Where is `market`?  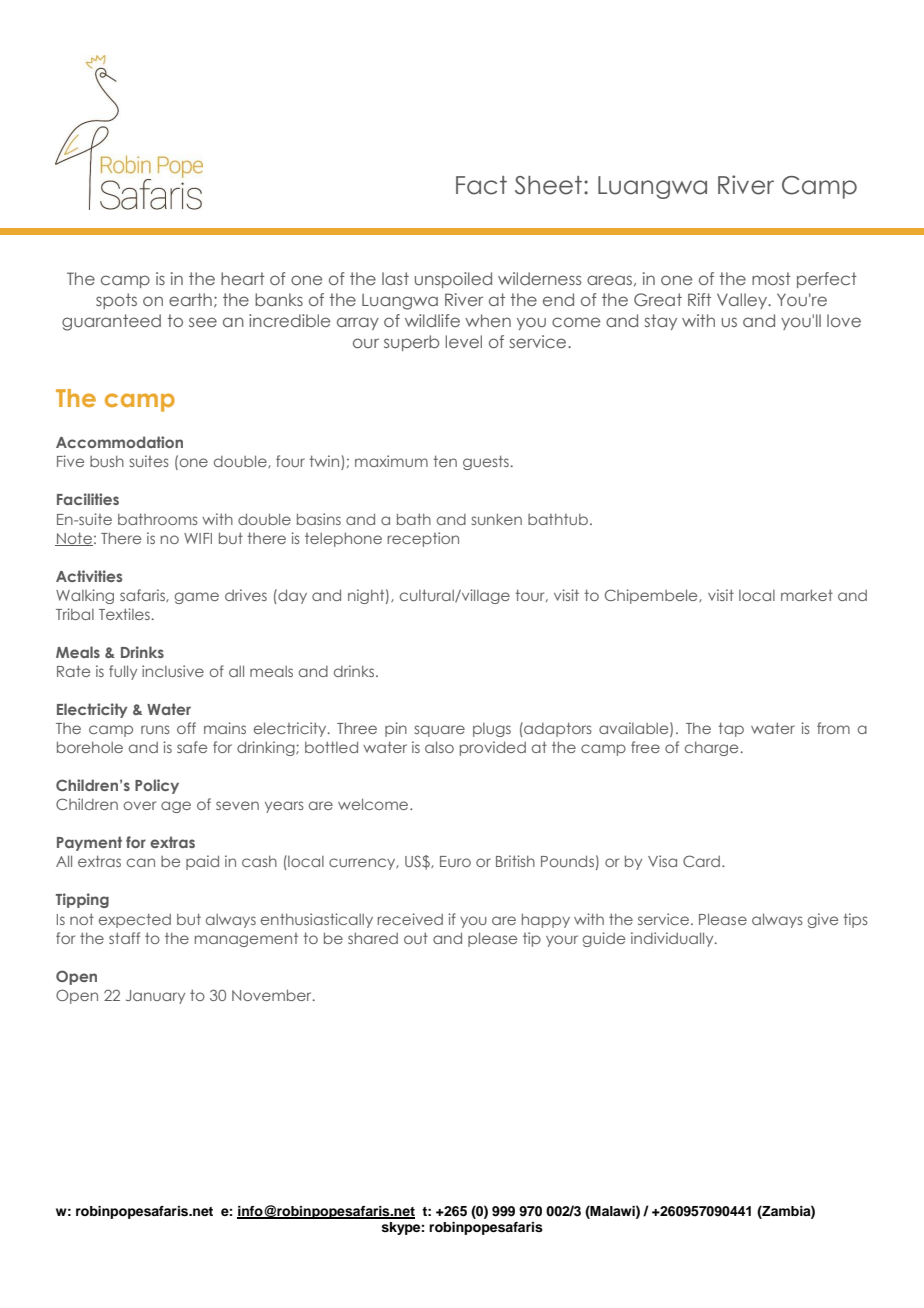
market is located at coordinates (807, 595).
